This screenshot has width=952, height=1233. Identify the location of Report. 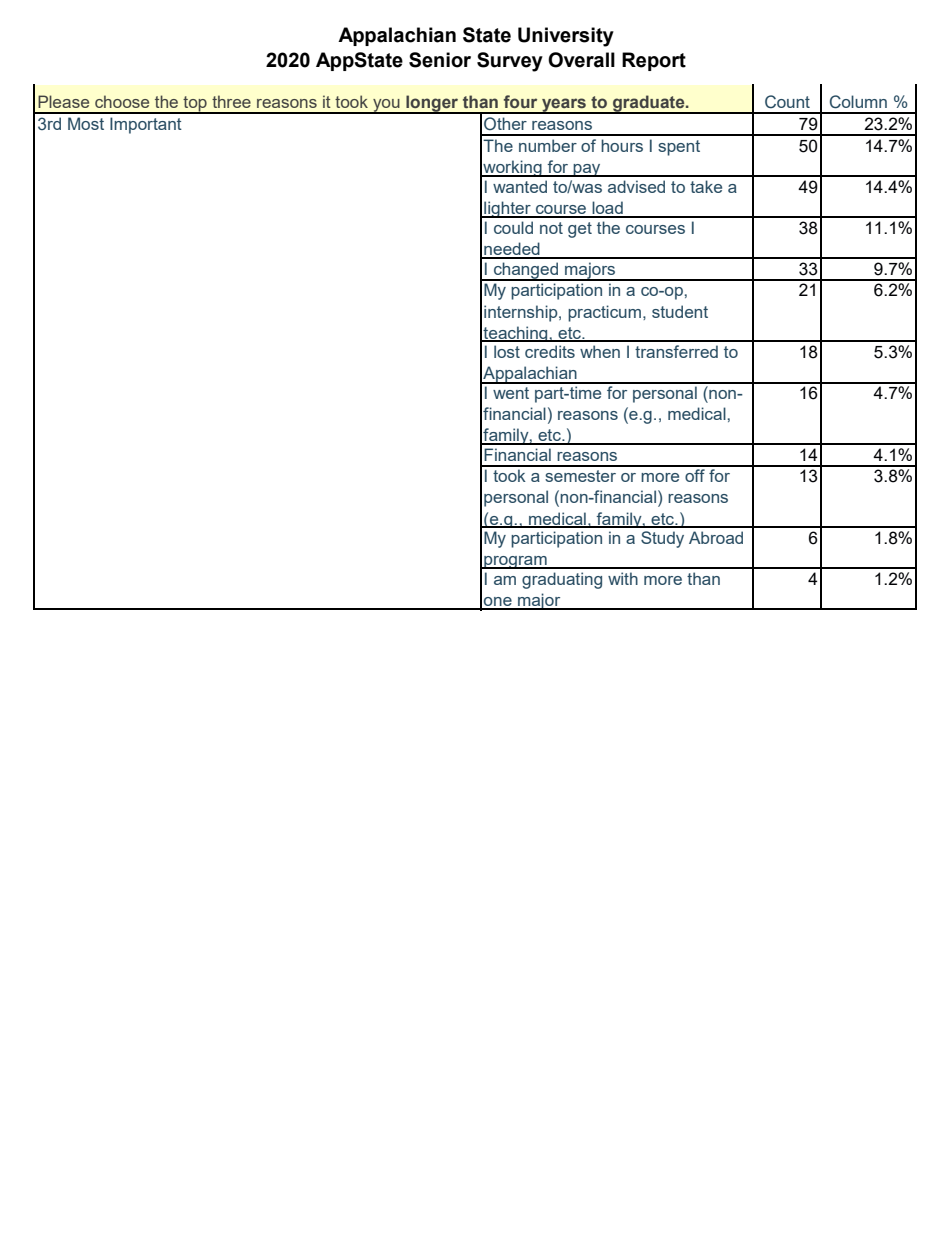
(654, 61).
